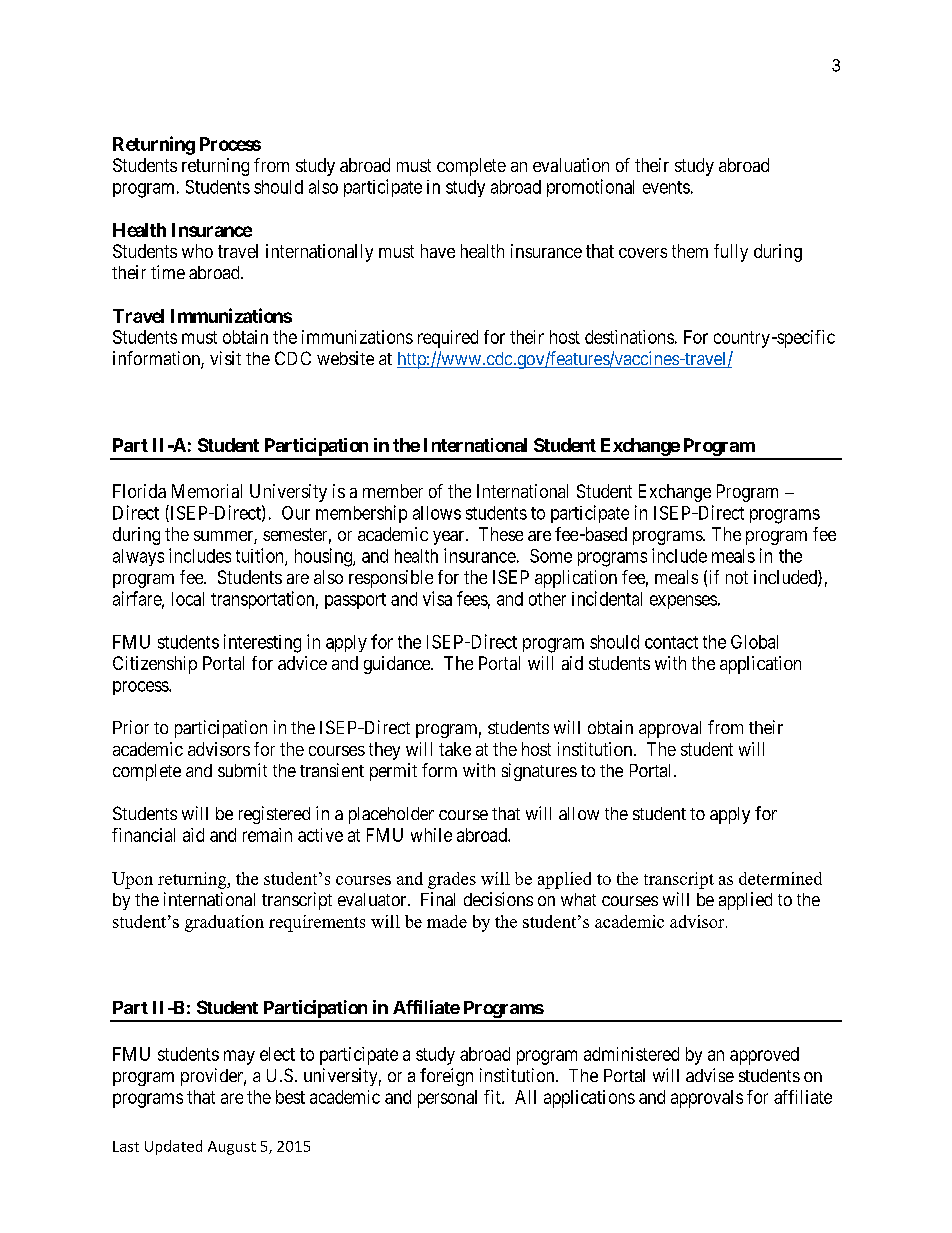 The width and height of the screenshot is (952, 1233). Describe the element at coordinates (629, 337) in the screenshot. I see `destinations` at that location.
